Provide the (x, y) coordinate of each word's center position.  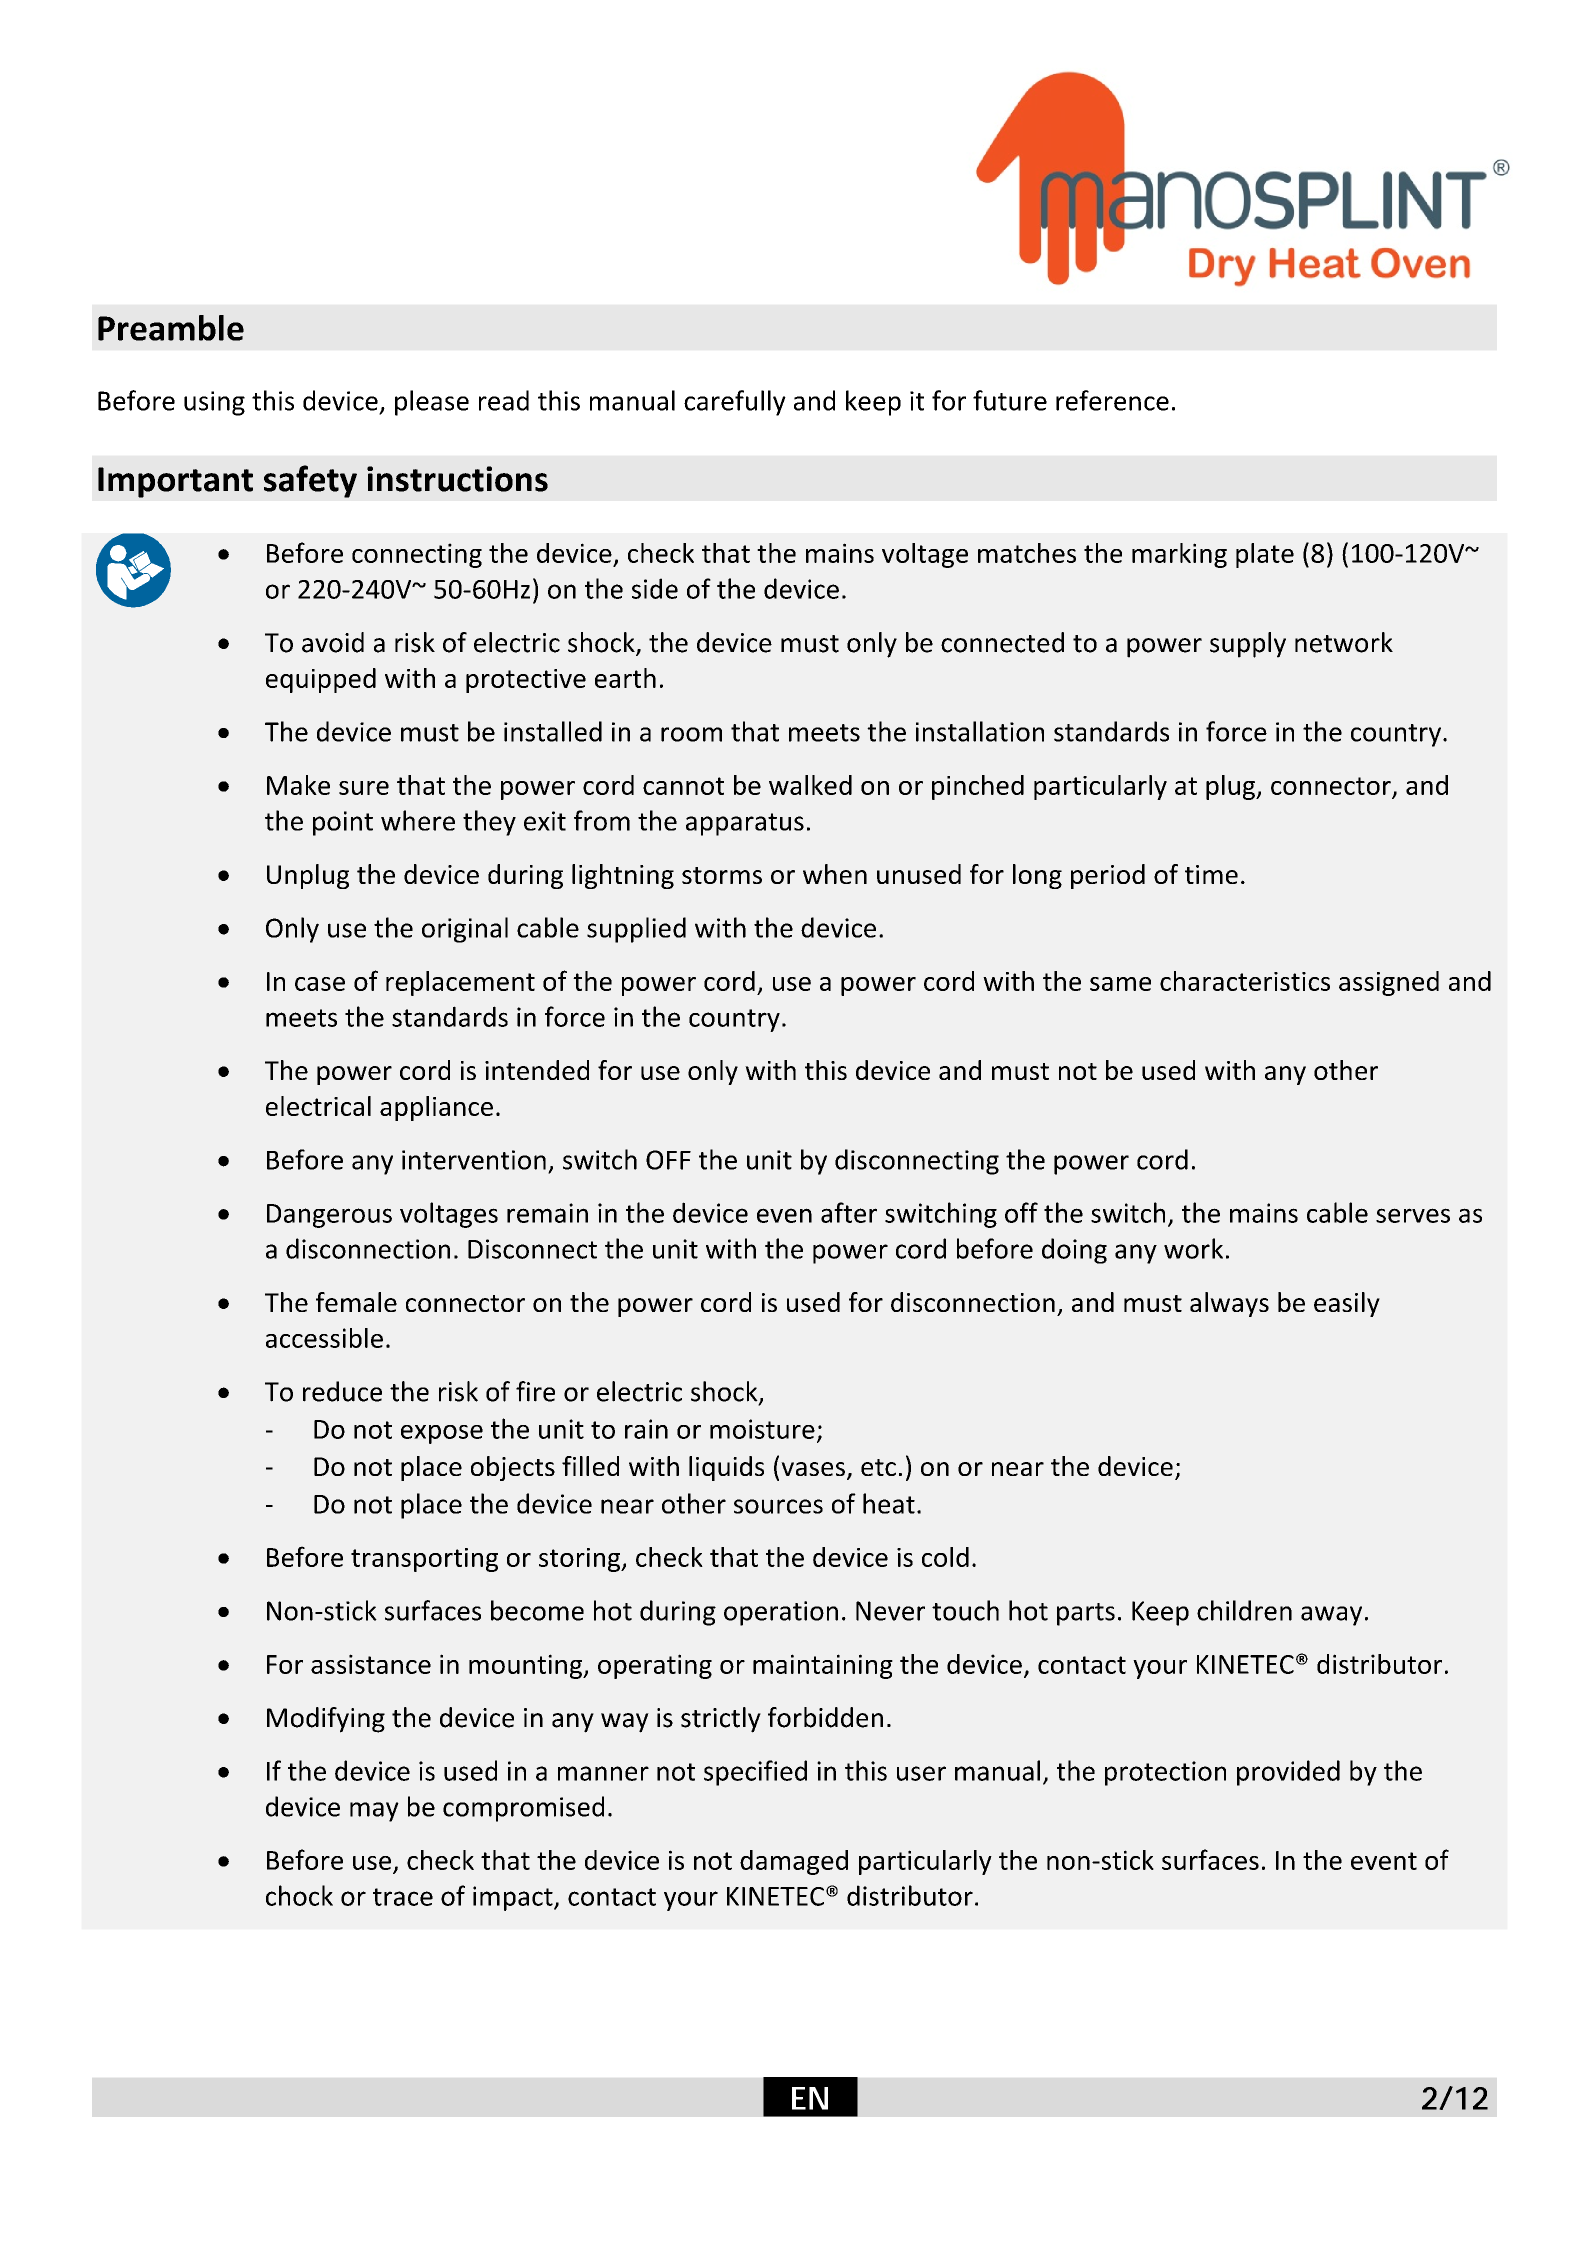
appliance (436, 1108)
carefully (735, 403)
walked (810, 785)
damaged (794, 1862)
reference (1112, 400)
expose (442, 1434)
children (1244, 1610)
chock (299, 1895)
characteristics (1245, 981)
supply (1248, 645)
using (214, 403)
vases (813, 1469)
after (849, 1212)
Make (298, 785)
